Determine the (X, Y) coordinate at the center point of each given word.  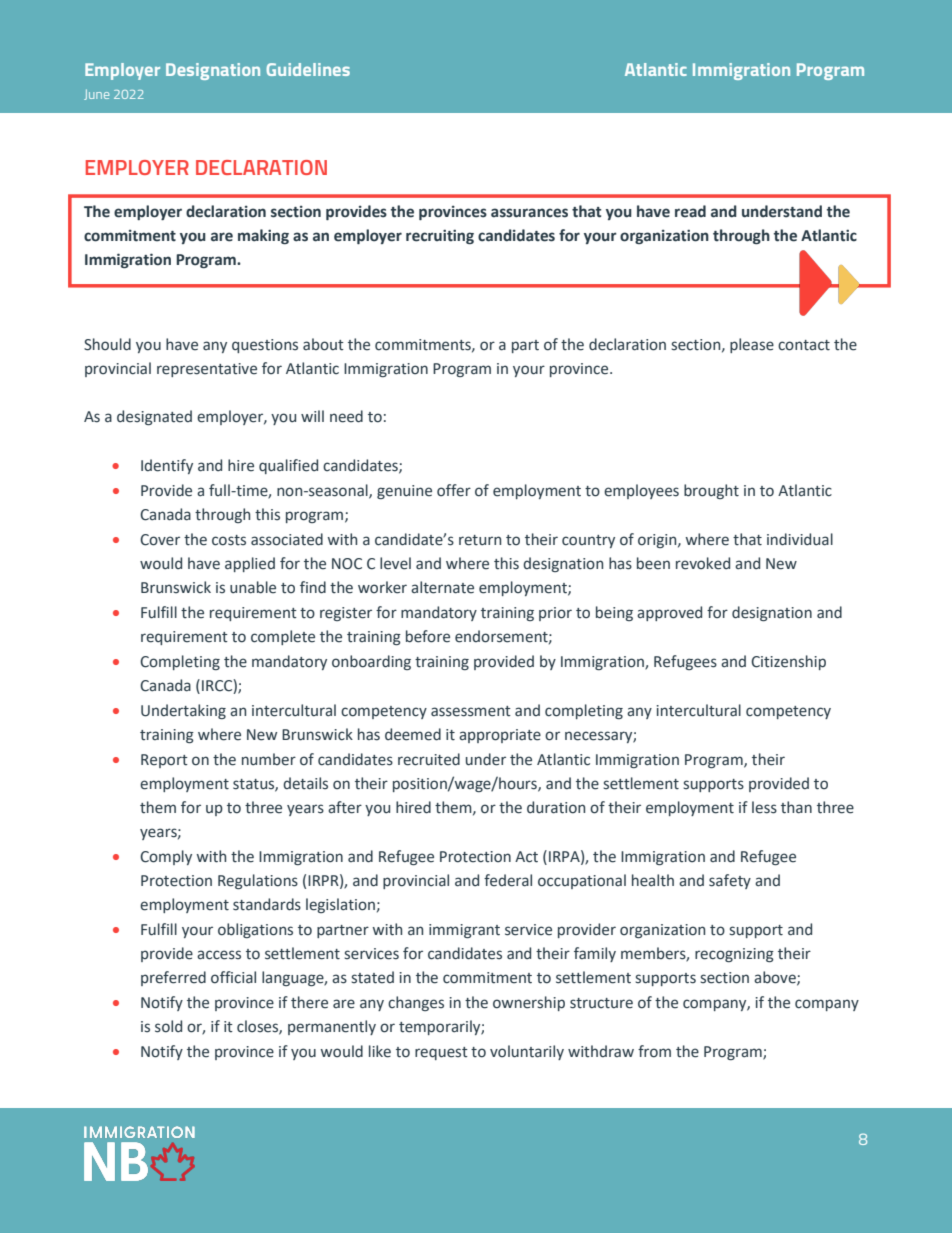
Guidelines (308, 69)
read (690, 211)
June (96, 94)
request (441, 1053)
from (654, 1051)
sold (168, 1026)
